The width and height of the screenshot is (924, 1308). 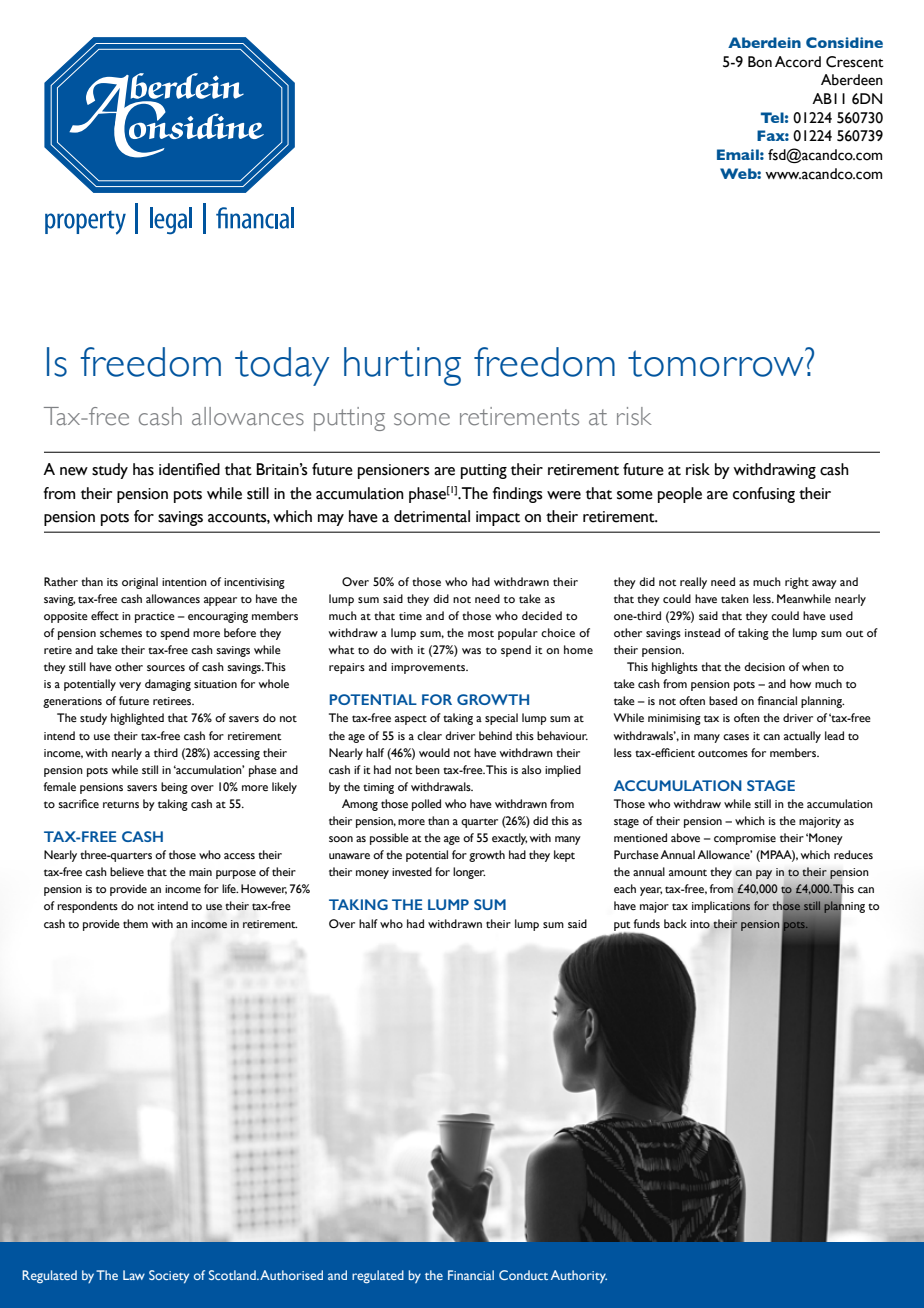 What do you see at coordinates (798, 62) in the screenshot?
I see `Accord` at bounding box center [798, 62].
